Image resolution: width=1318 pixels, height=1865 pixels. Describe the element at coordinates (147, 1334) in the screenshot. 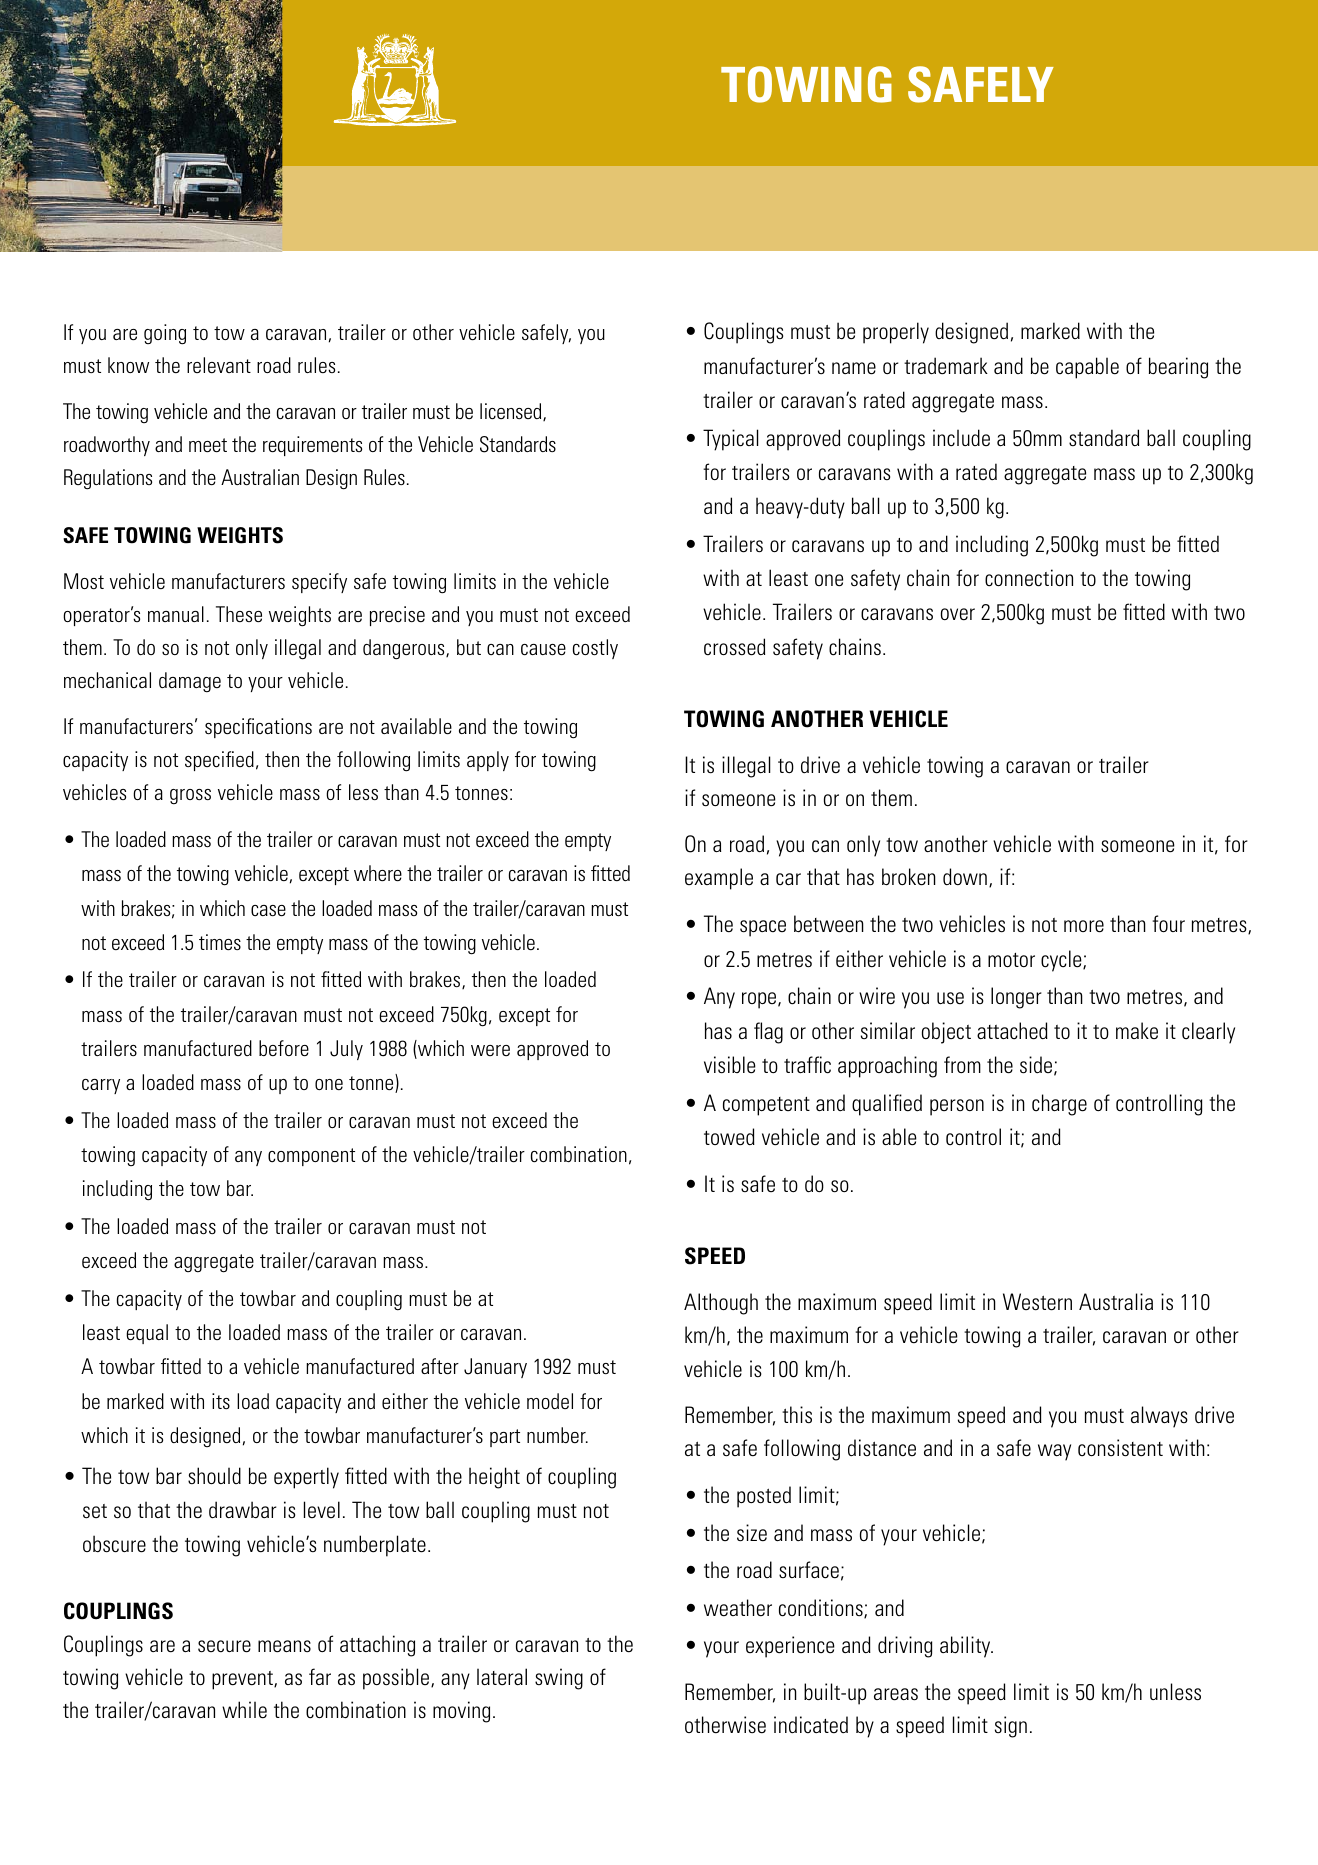

I see `equal` at that location.
